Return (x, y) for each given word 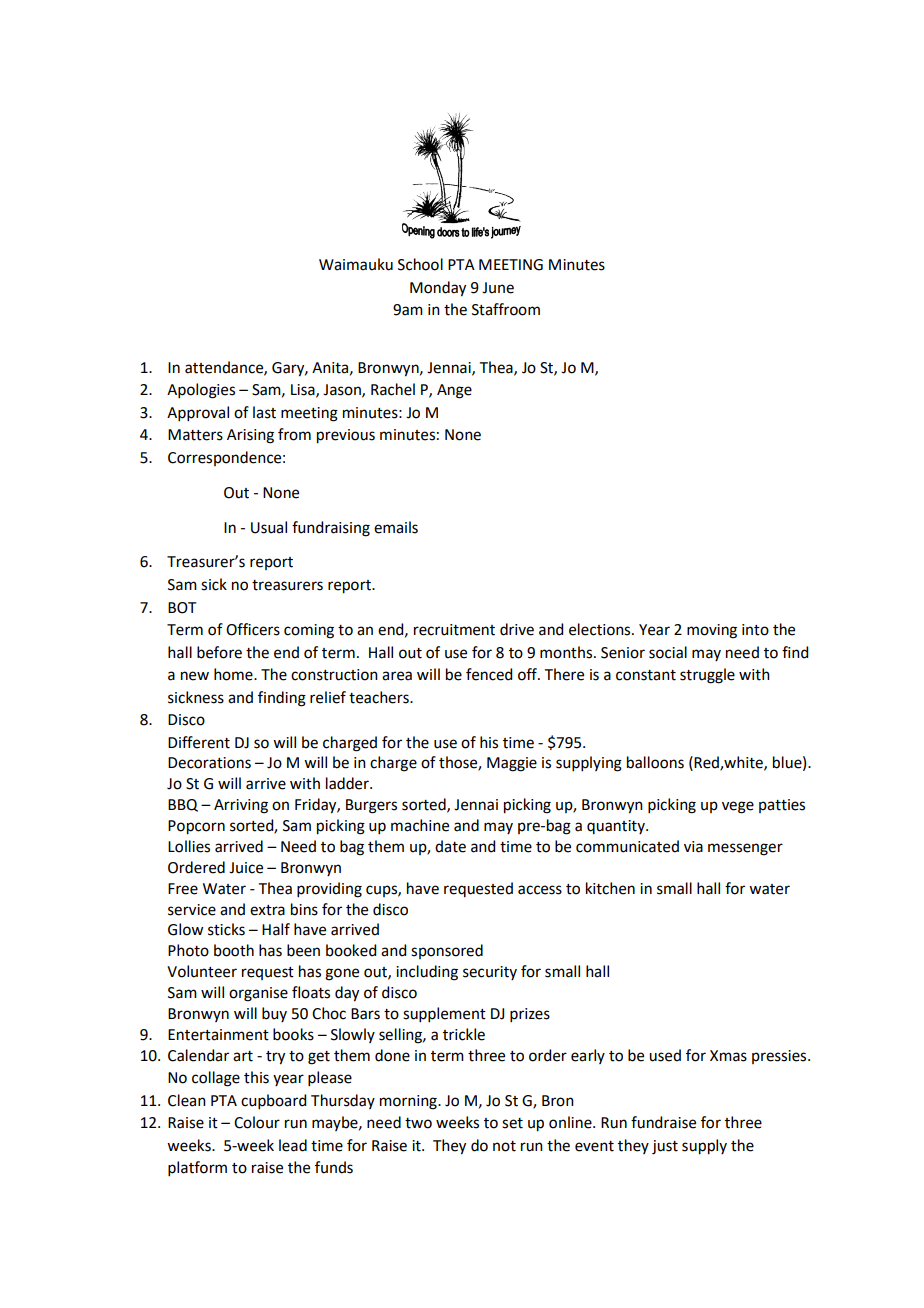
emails (396, 527)
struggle (707, 676)
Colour (257, 1122)
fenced (489, 674)
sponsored (447, 951)
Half (276, 929)
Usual (269, 527)
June (498, 288)
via (693, 847)
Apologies (201, 391)
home (234, 674)
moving (712, 631)
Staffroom (506, 309)
